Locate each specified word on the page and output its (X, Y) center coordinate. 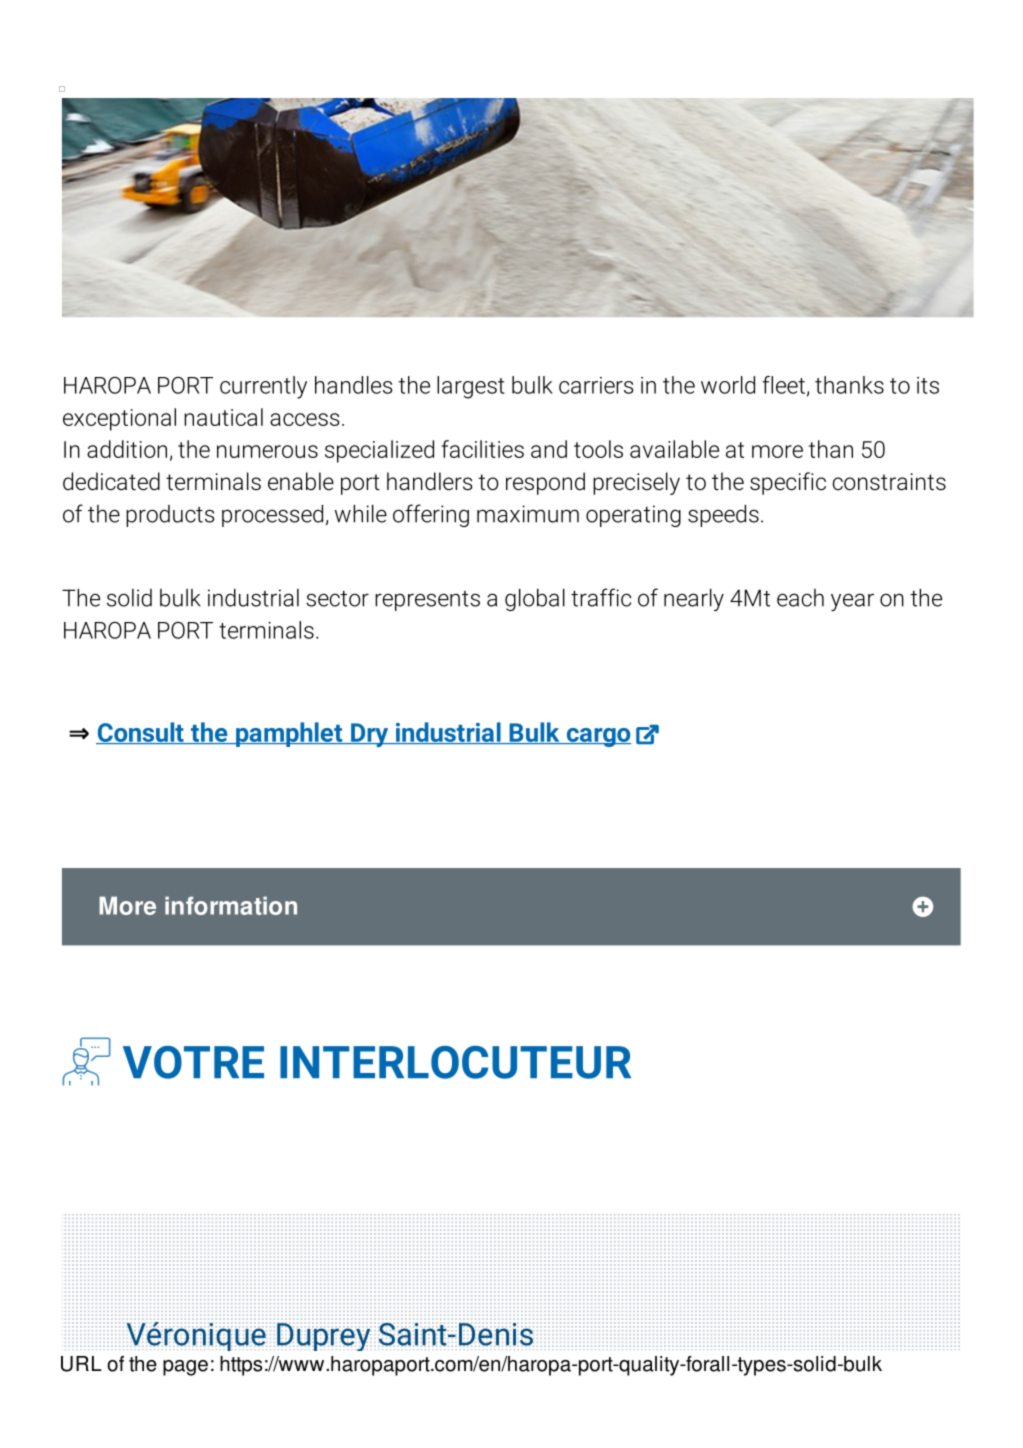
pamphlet (289, 734)
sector (337, 599)
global (535, 600)
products (170, 516)
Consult (141, 733)
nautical (223, 417)
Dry (370, 735)
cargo (597, 737)
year (852, 602)
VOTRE (193, 1062)
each (800, 598)
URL (81, 1364)
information (231, 905)
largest (471, 387)
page (185, 1368)
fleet (783, 385)
